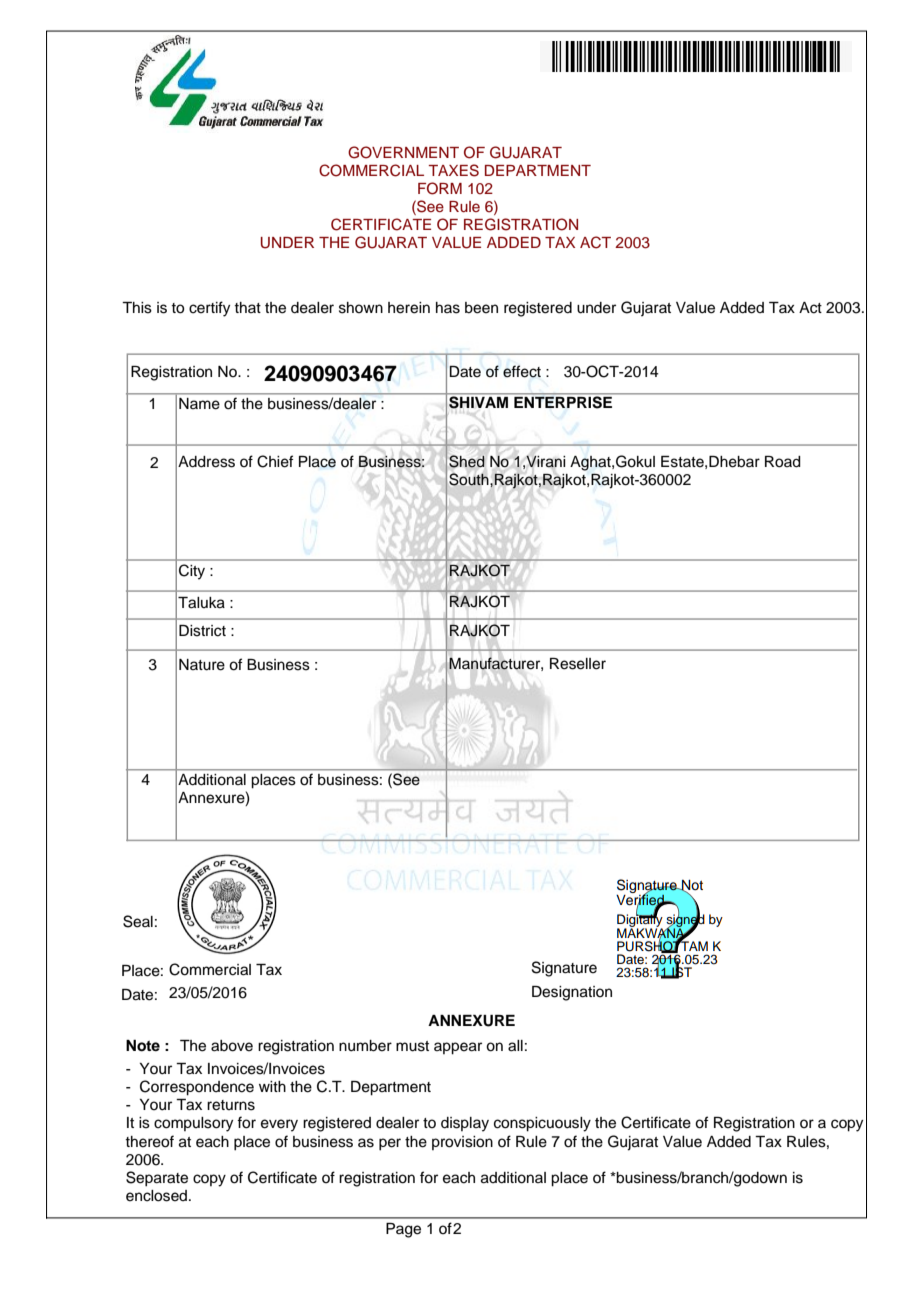  Describe the element at coordinates (783, 462) in the document. I see `Road` at that location.
